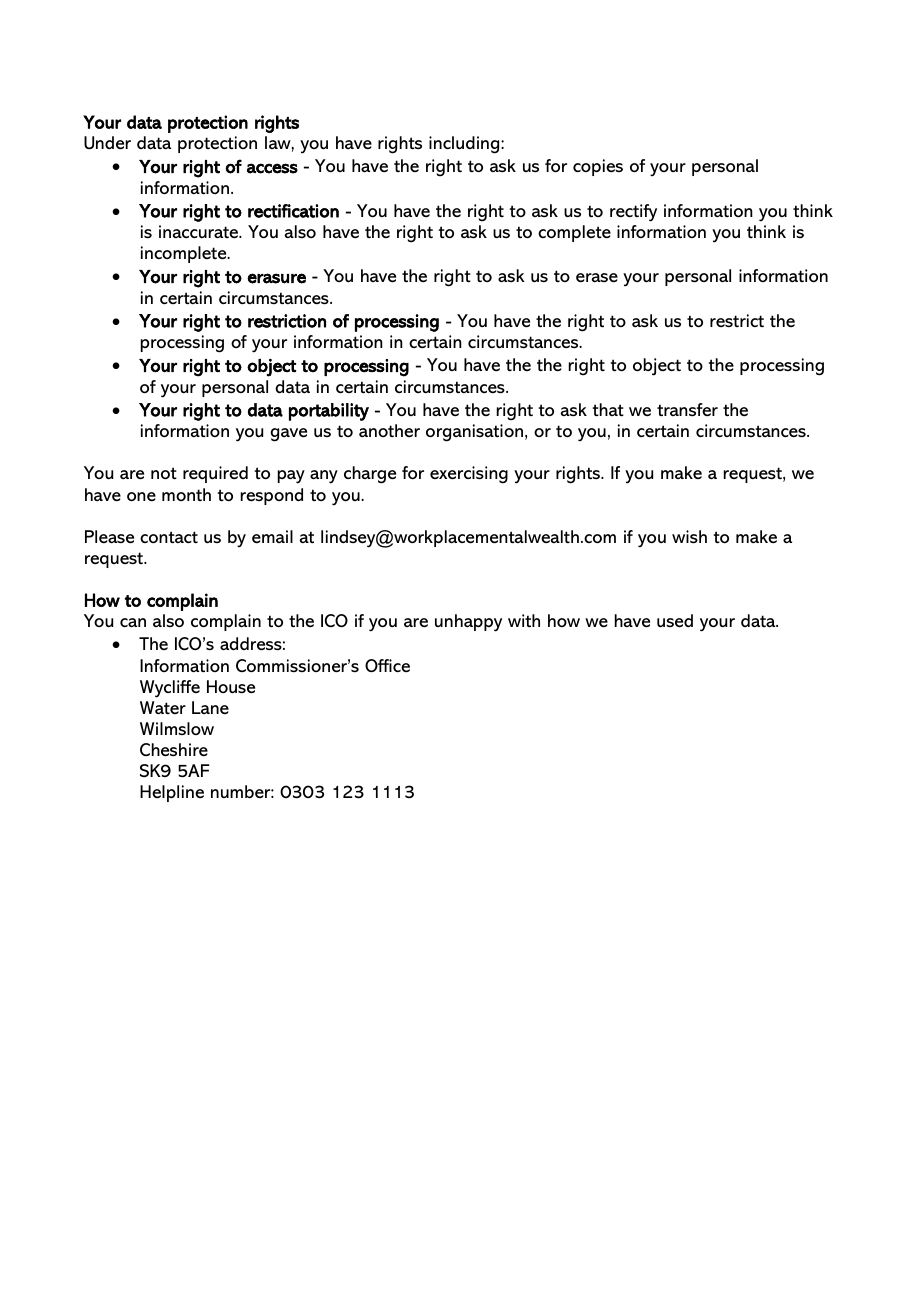  I want to click on that, so click(608, 409).
